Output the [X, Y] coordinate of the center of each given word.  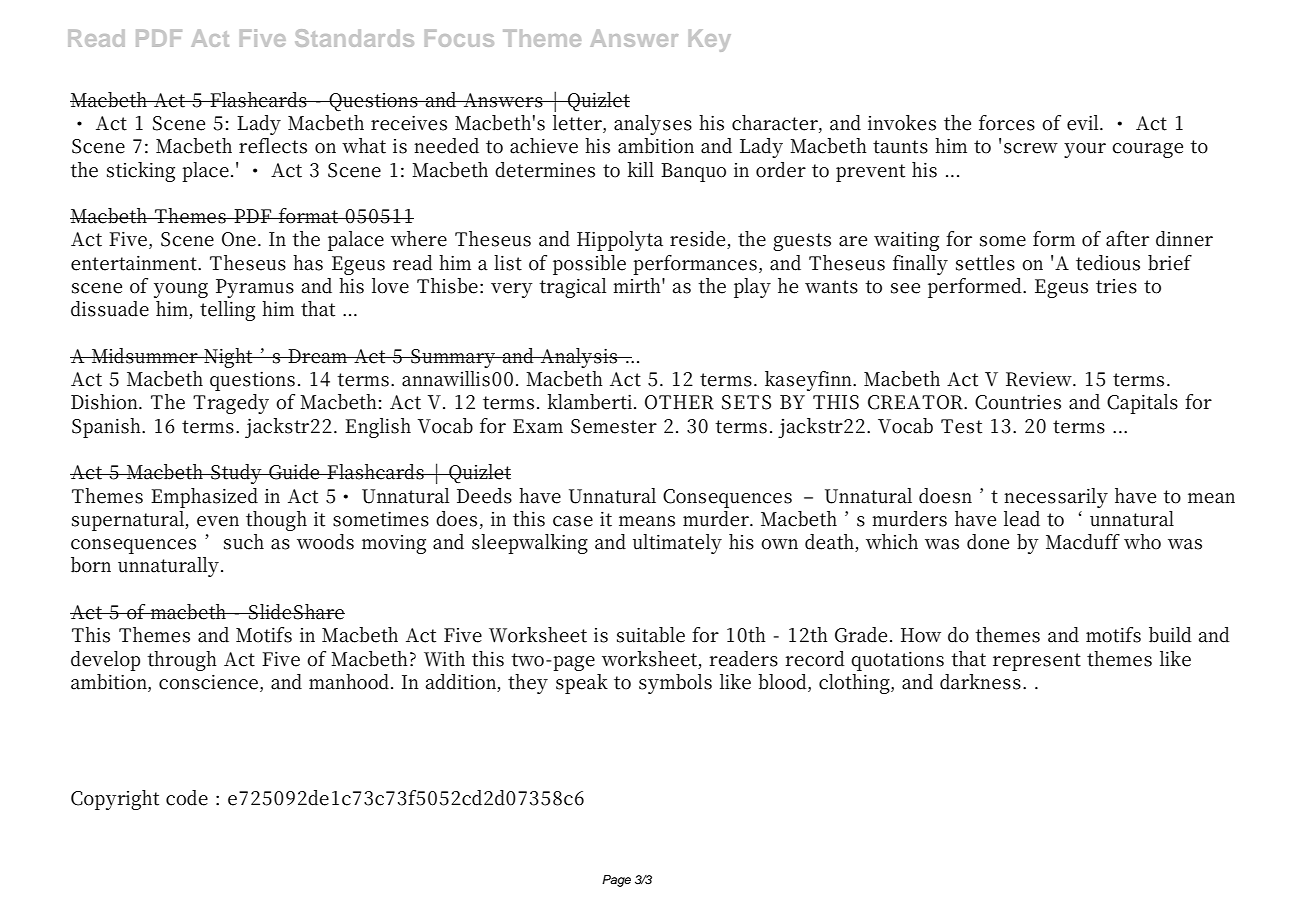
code [187, 798]
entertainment [135, 263]
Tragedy [231, 404]
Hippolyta [620, 241]
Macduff [1083, 542]
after [1127, 239]
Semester [614, 426]
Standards [354, 38]
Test [961, 426]
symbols [675, 684]
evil [1084, 123]
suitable [651, 635]
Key [710, 41]
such [244, 542]
